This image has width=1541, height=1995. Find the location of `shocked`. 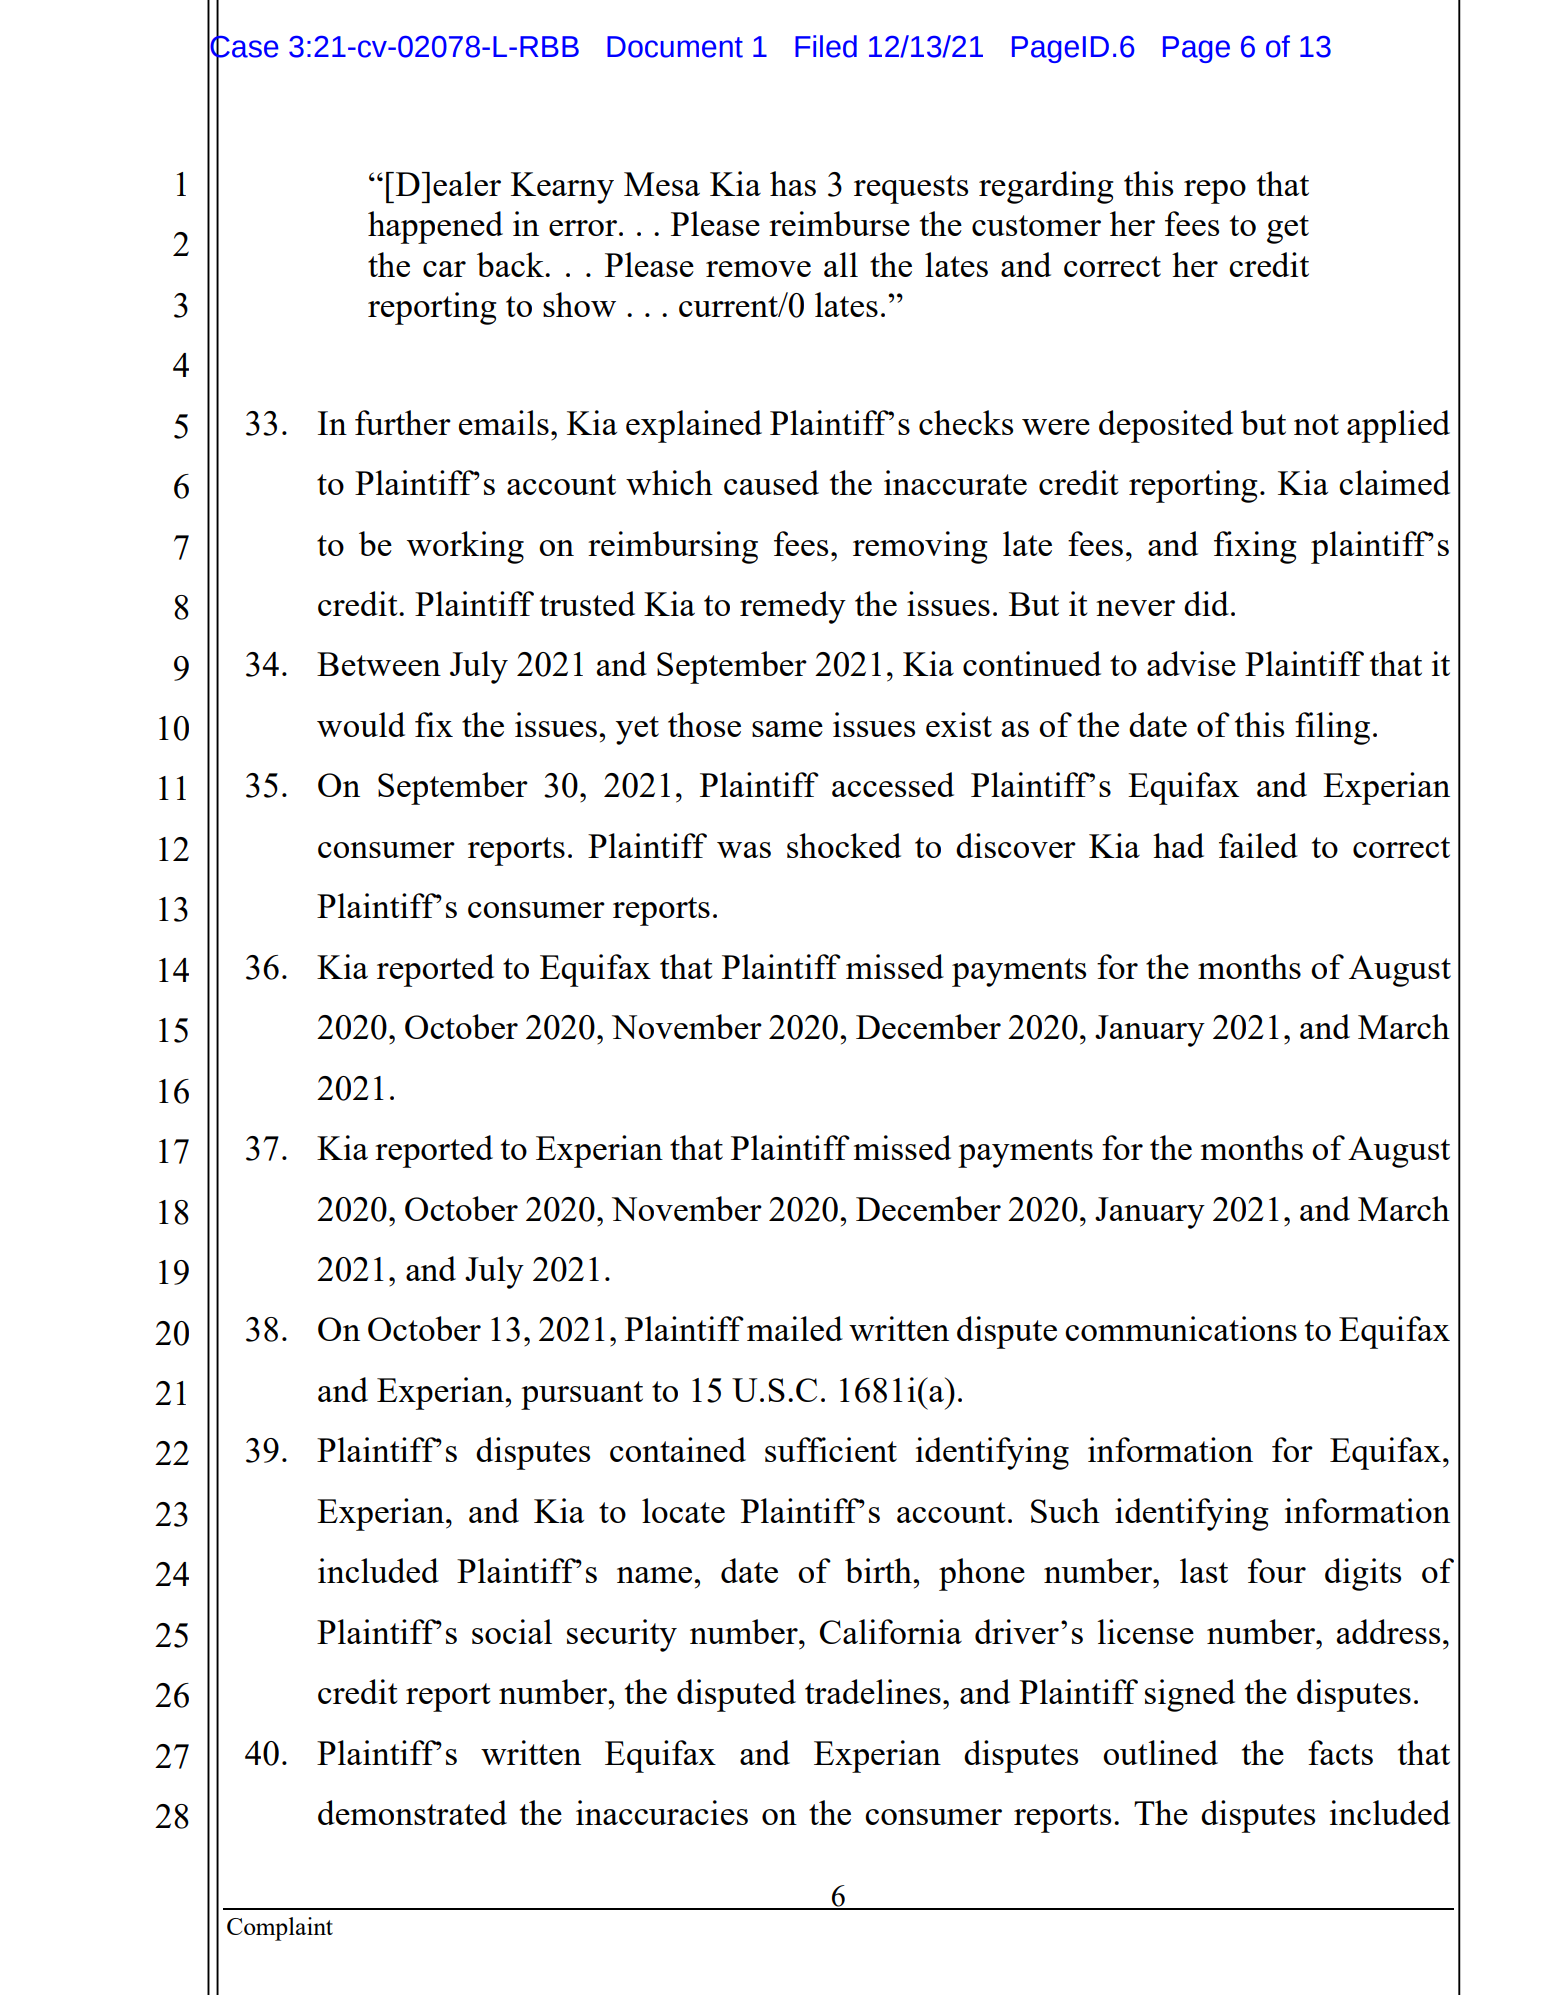

shocked is located at coordinates (844, 845).
